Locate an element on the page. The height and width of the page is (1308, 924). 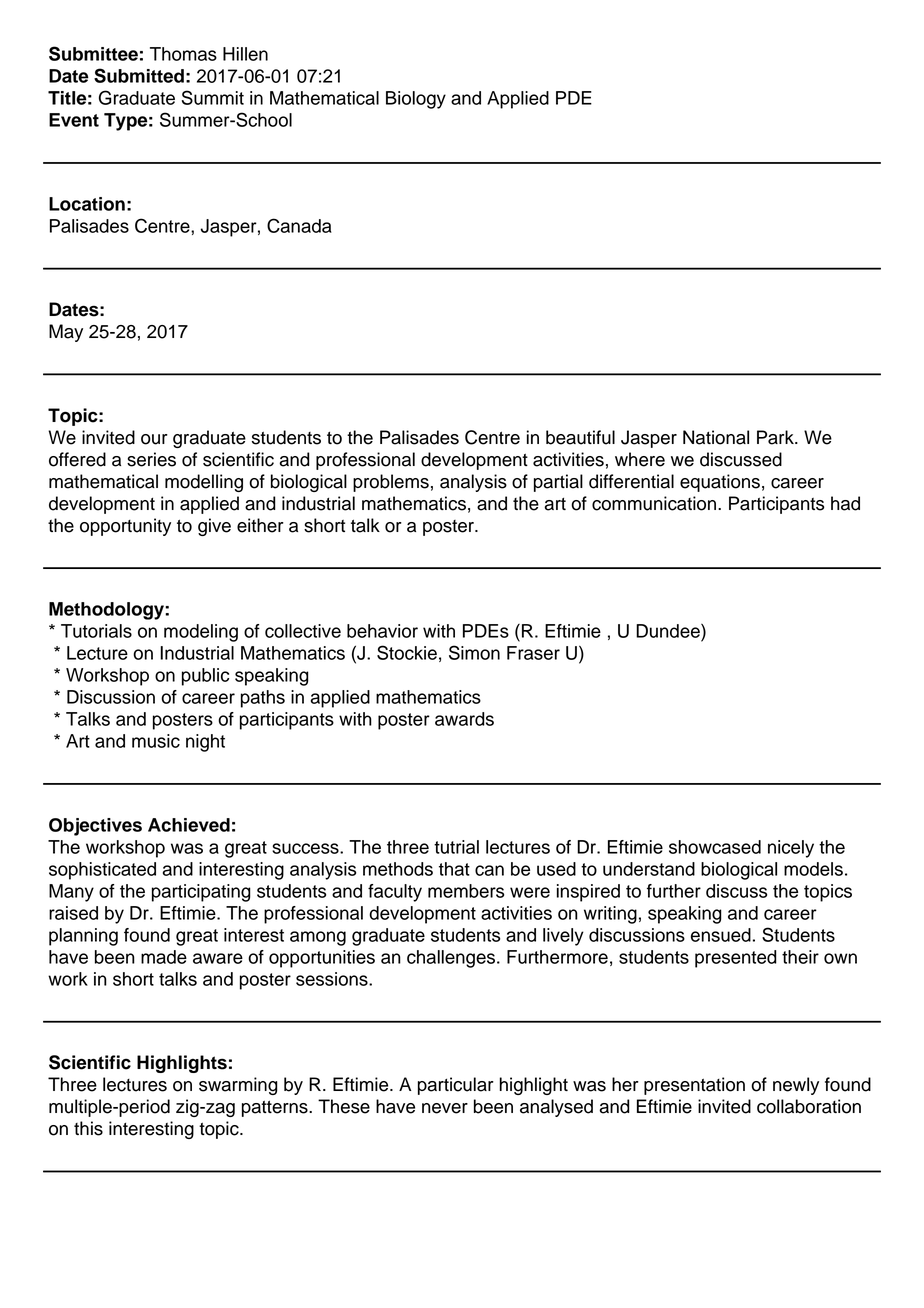
Submitted is located at coordinates (139, 75).
